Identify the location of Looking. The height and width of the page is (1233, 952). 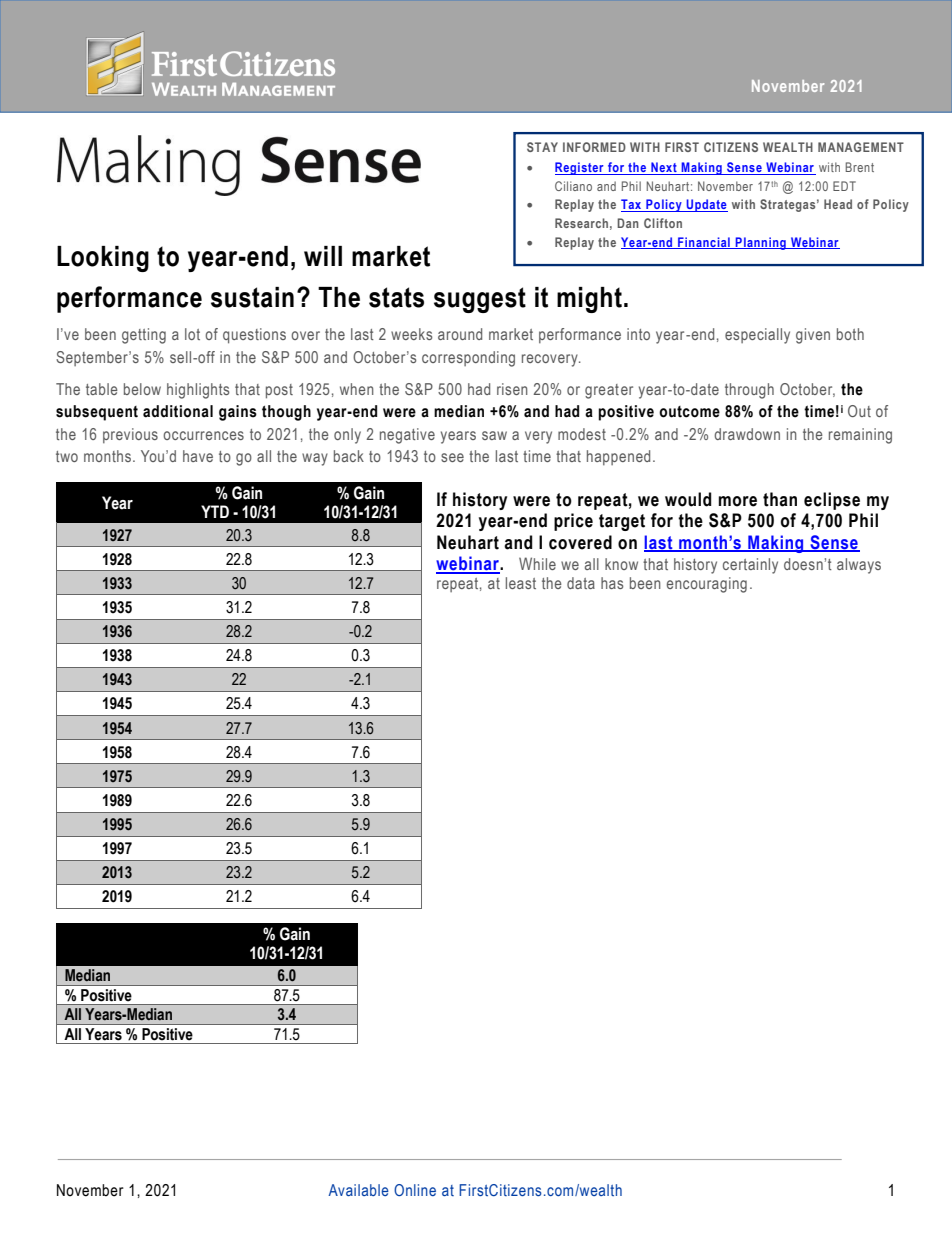
(103, 259).
